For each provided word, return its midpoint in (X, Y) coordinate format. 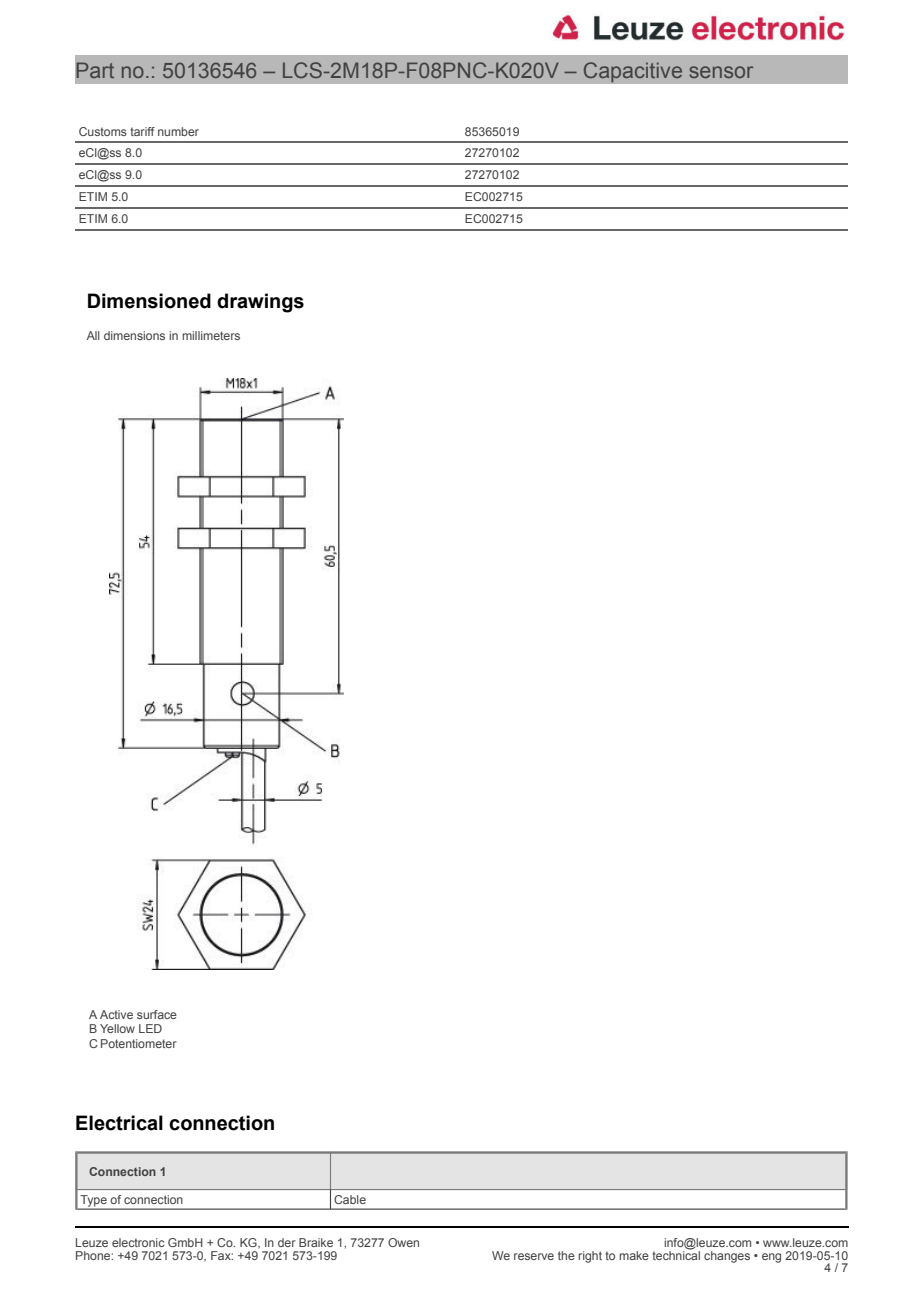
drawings (260, 303)
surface (157, 1014)
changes (727, 1257)
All (93, 335)
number (178, 131)
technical (676, 1254)
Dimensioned (149, 301)
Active (116, 1014)
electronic (138, 1242)
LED (150, 1028)
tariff (142, 131)
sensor (721, 72)
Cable (350, 1199)
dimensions (134, 335)
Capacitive (633, 72)
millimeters (211, 335)
